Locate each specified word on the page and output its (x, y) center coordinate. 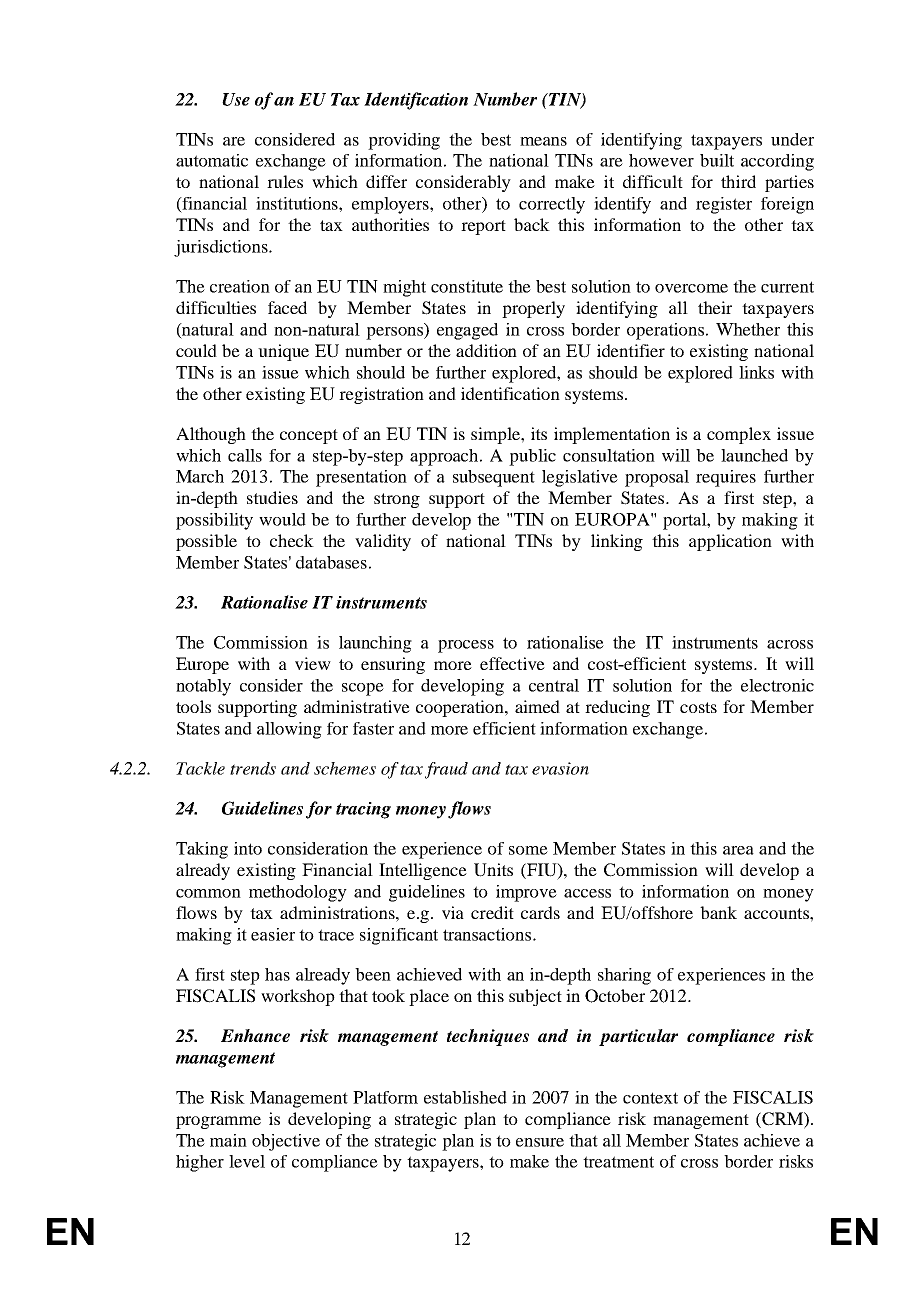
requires (726, 478)
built (717, 160)
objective (286, 1142)
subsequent (494, 478)
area (738, 850)
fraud (446, 770)
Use (236, 99)
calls (245, 455)
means (543, 141)
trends (253, 768)
